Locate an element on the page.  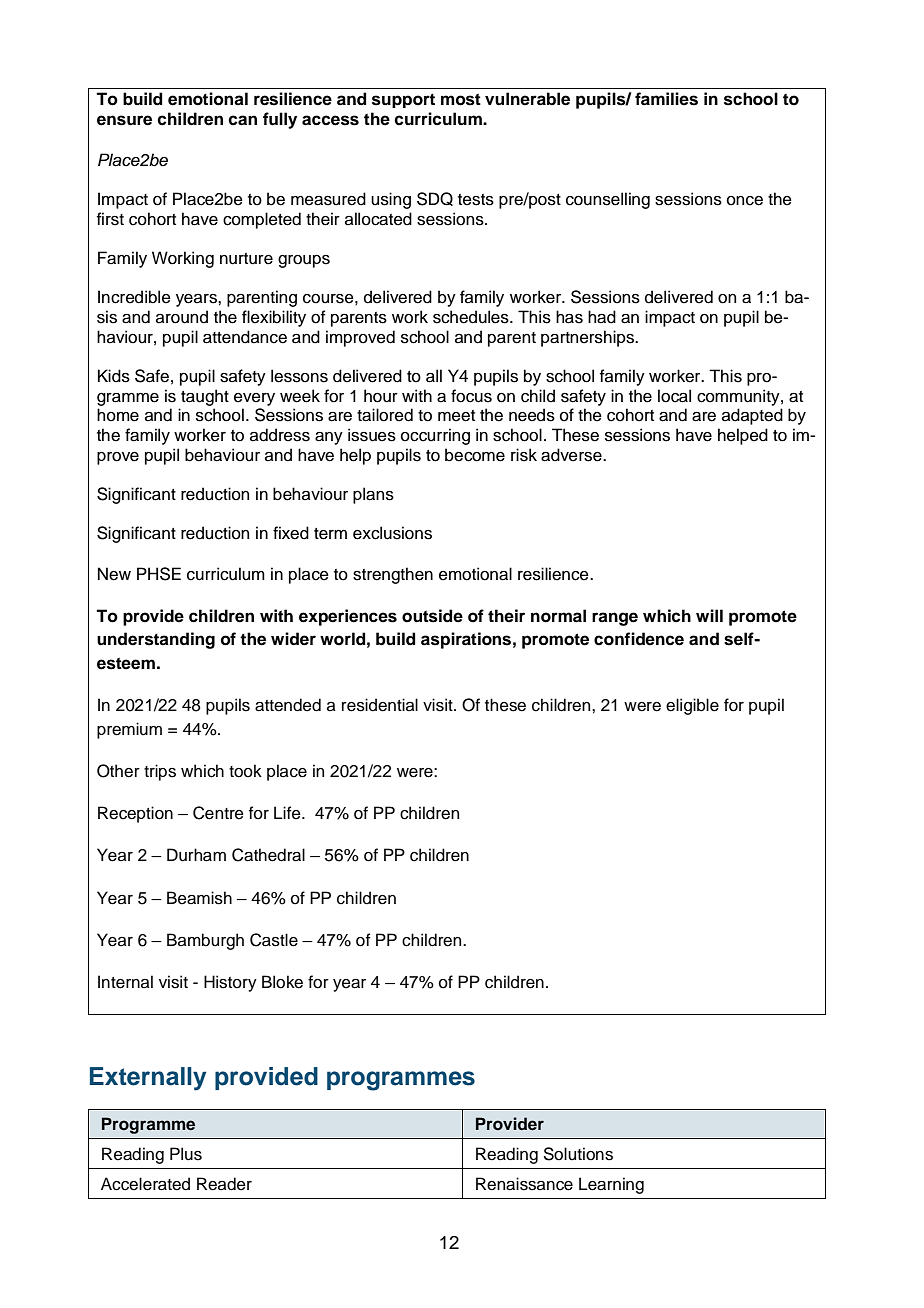
Learning is located at coordinates (611, 1185).
